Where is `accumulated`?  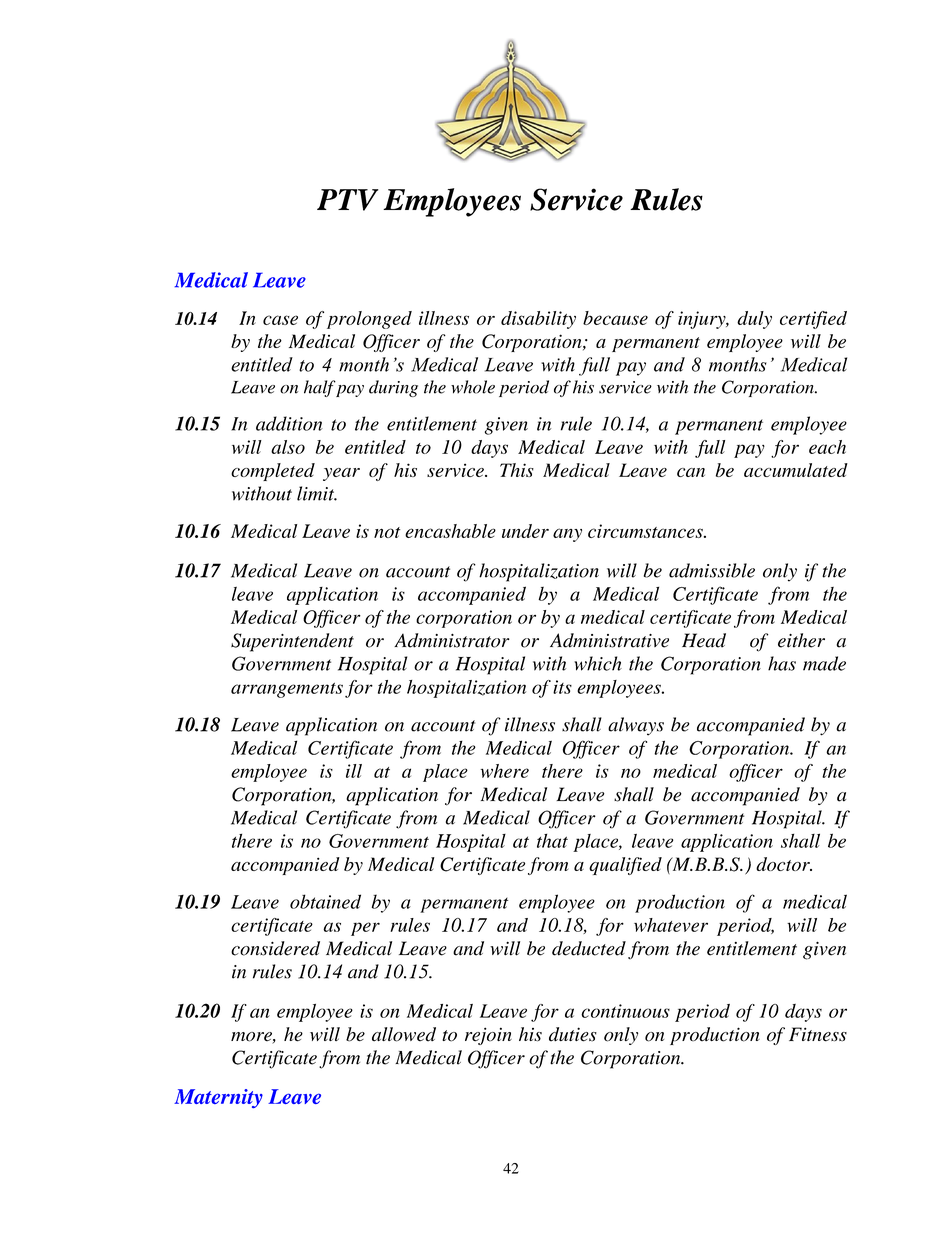 accumulated is located at coordinates (796, 470).
